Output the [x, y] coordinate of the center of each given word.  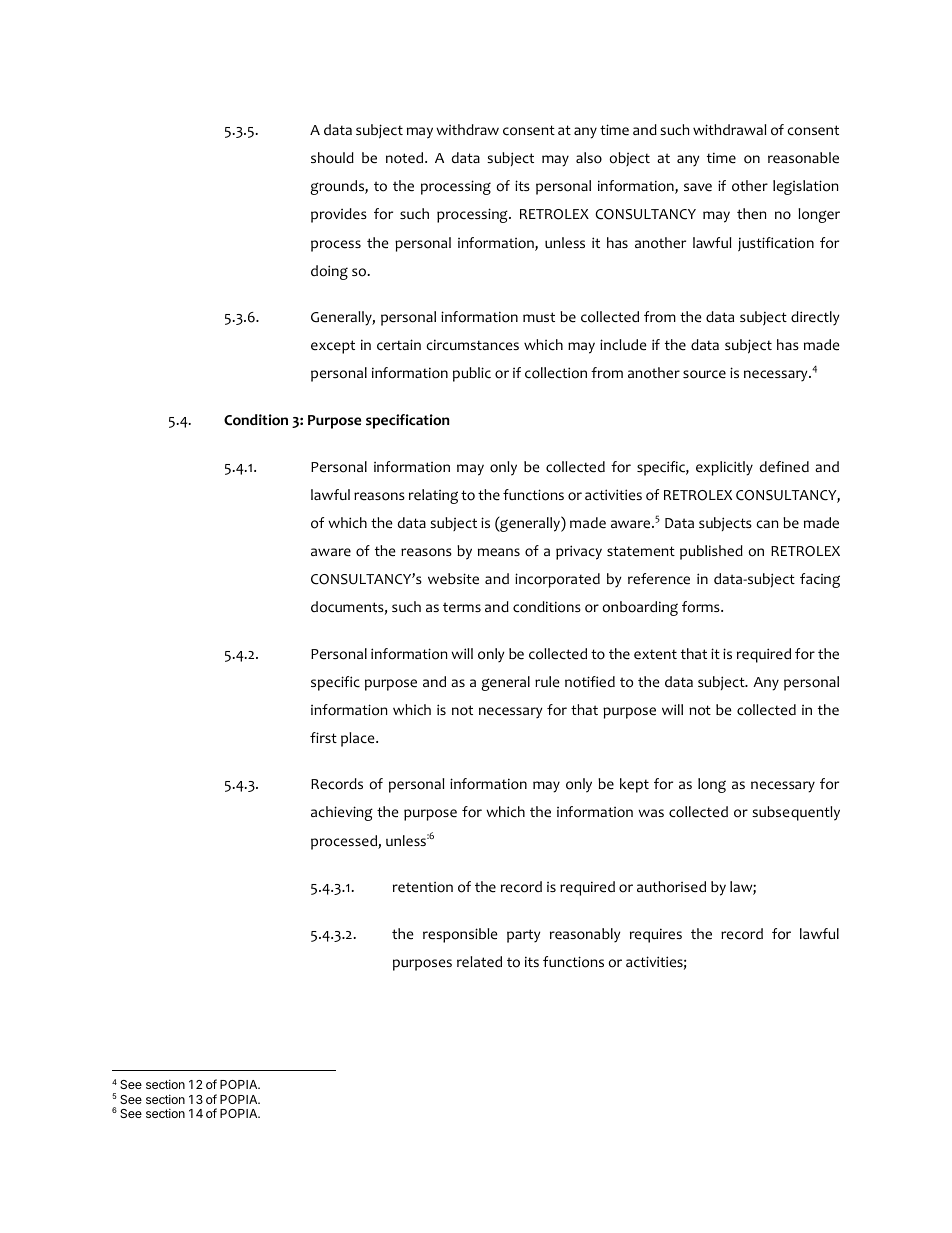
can [767, 524]
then [751, 214]
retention [423, 887]
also [589, 158]
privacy [579, 552]
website [453, 579]
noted [406, 158]
